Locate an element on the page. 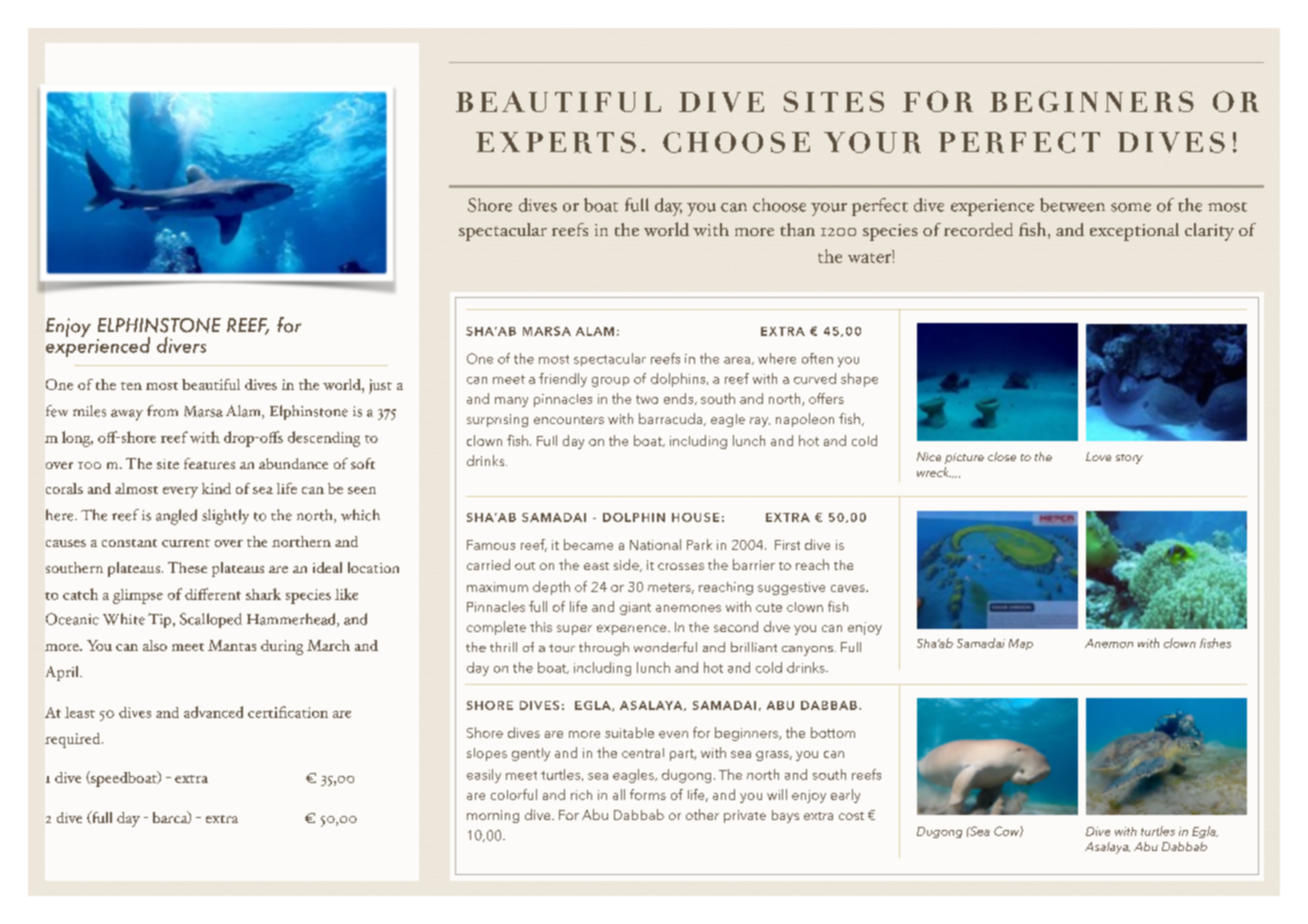 Image resolution: width=1308 pixels, height=924 pixels. than is located at coordinates (797, 229).
